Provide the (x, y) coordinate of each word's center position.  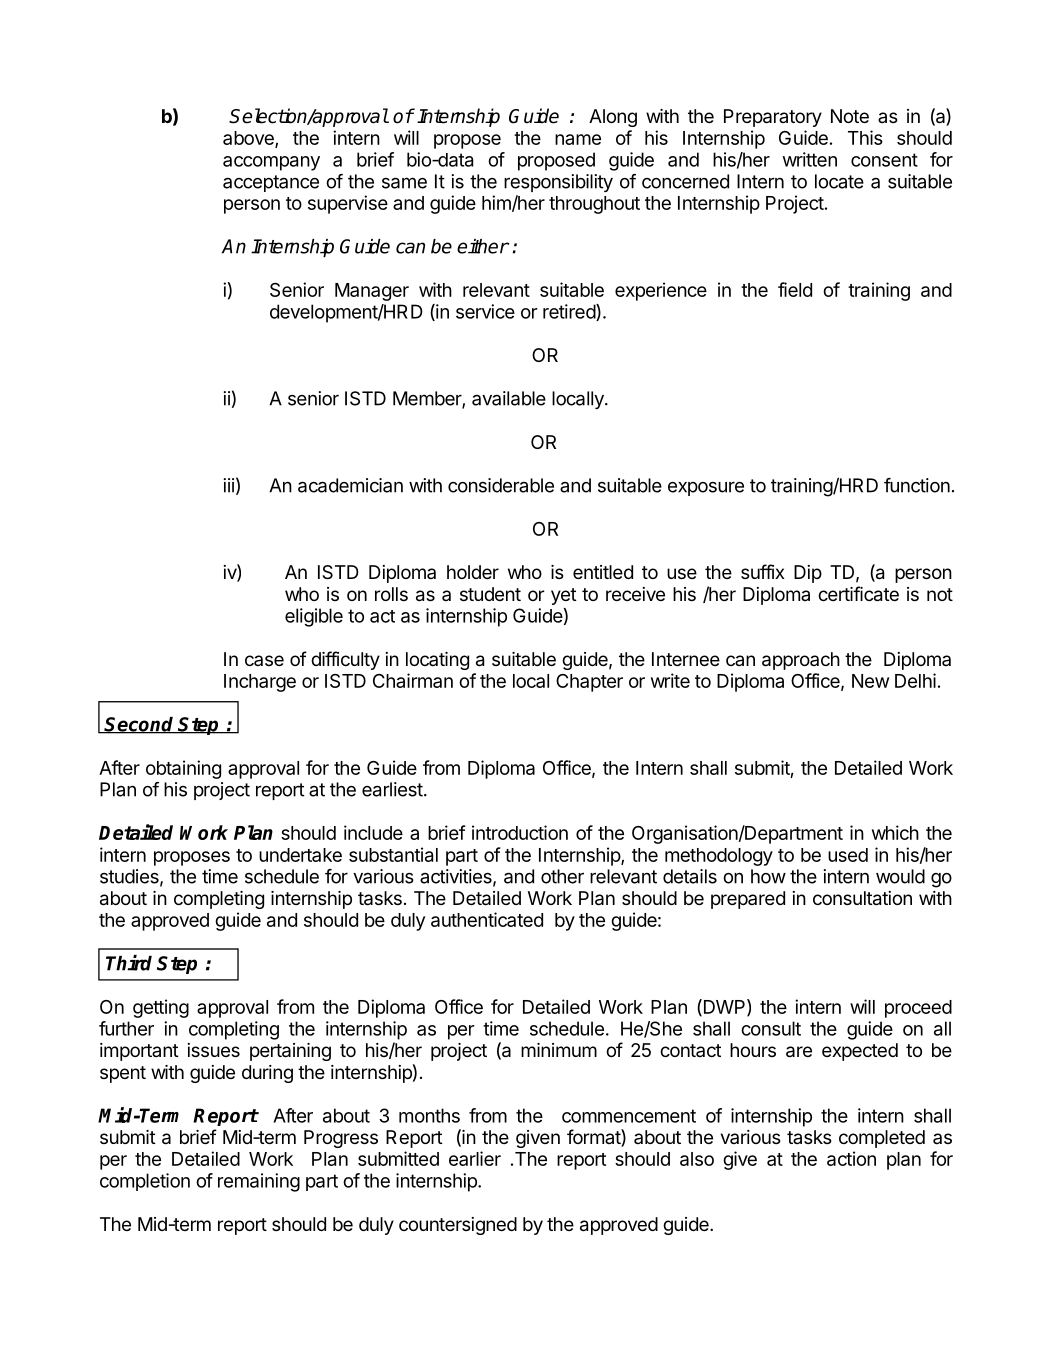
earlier (475, 1158)
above (249, 139)
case (264, 660)
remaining (259, 1182)
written (809, 159)
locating (437, 661)
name (578, 139)
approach (801, 661)
